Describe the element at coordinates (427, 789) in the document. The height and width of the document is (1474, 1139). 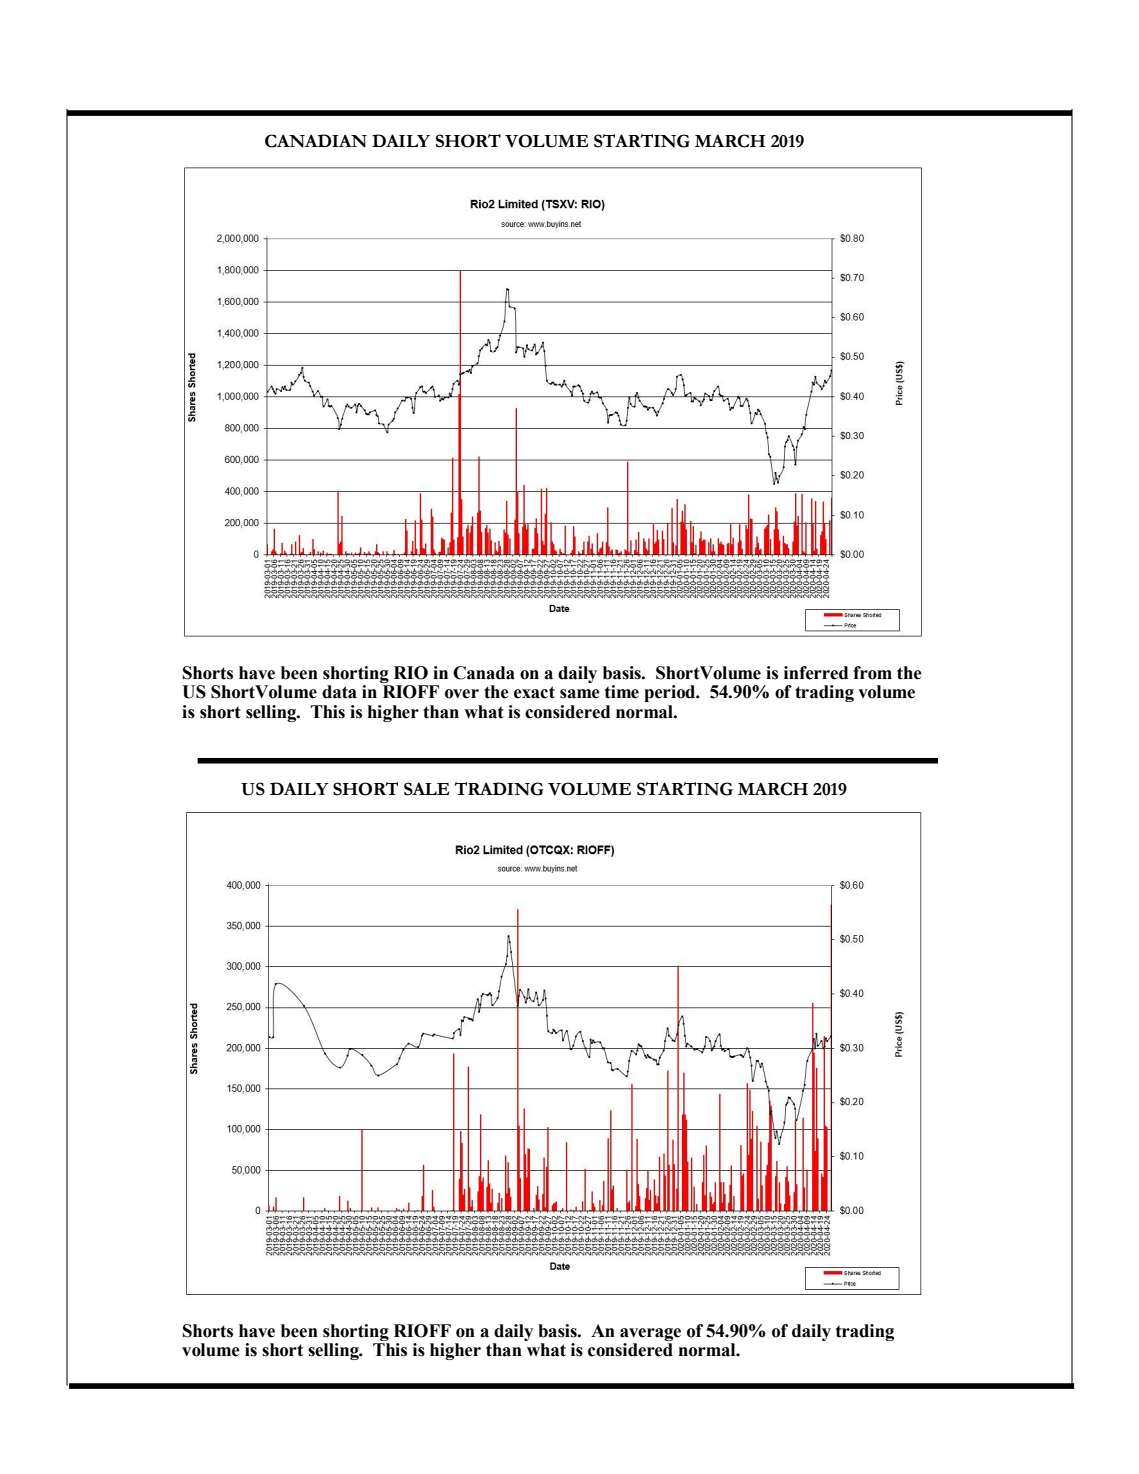
I see `SALE` at that location.
